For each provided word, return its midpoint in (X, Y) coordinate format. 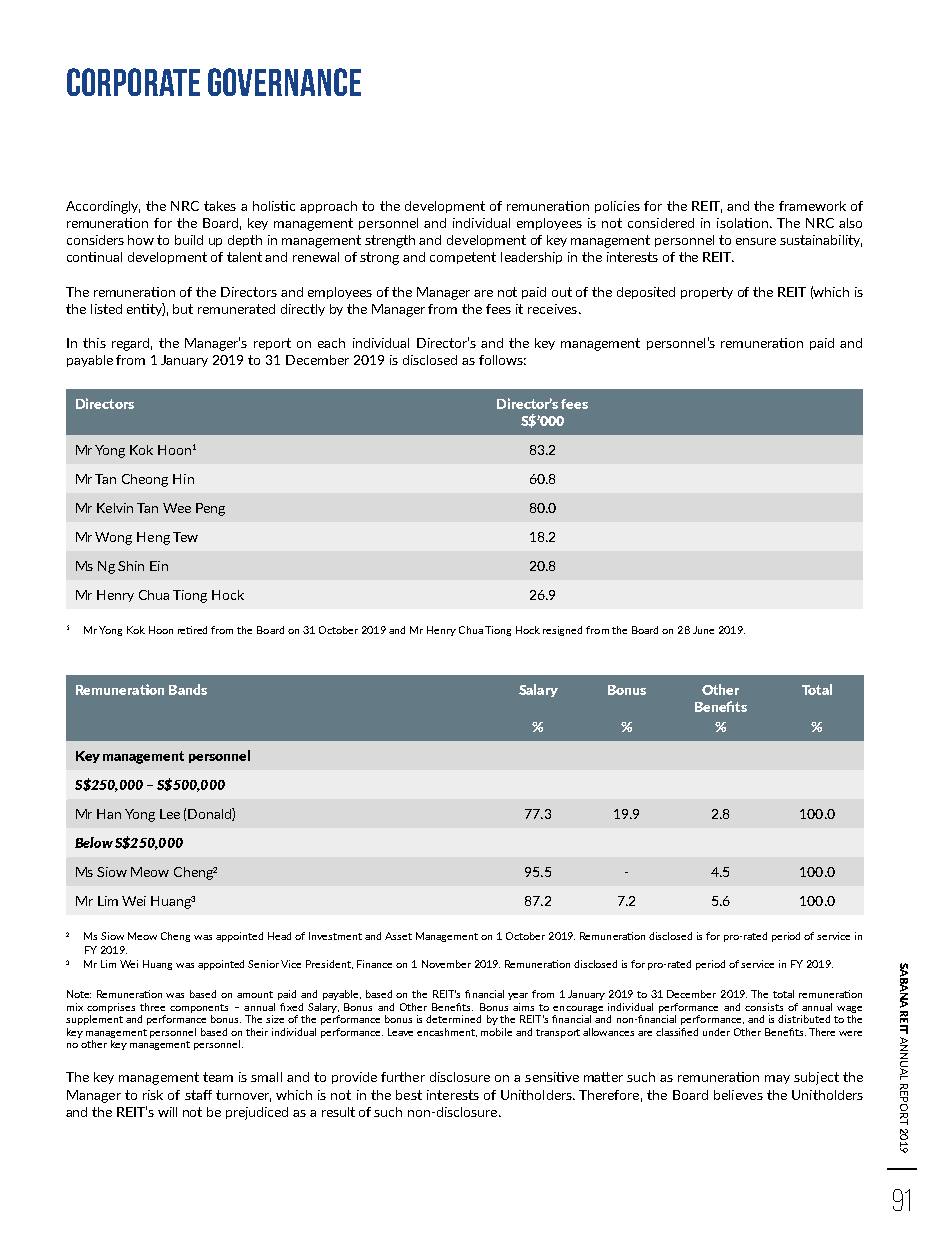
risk (153, 1095)
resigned (562, 631)
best (409, 1095)
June (703, 630)
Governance (284, 82)
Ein (159, 566)
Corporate (133, 82)
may (777, 1079)
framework (812, 206)
